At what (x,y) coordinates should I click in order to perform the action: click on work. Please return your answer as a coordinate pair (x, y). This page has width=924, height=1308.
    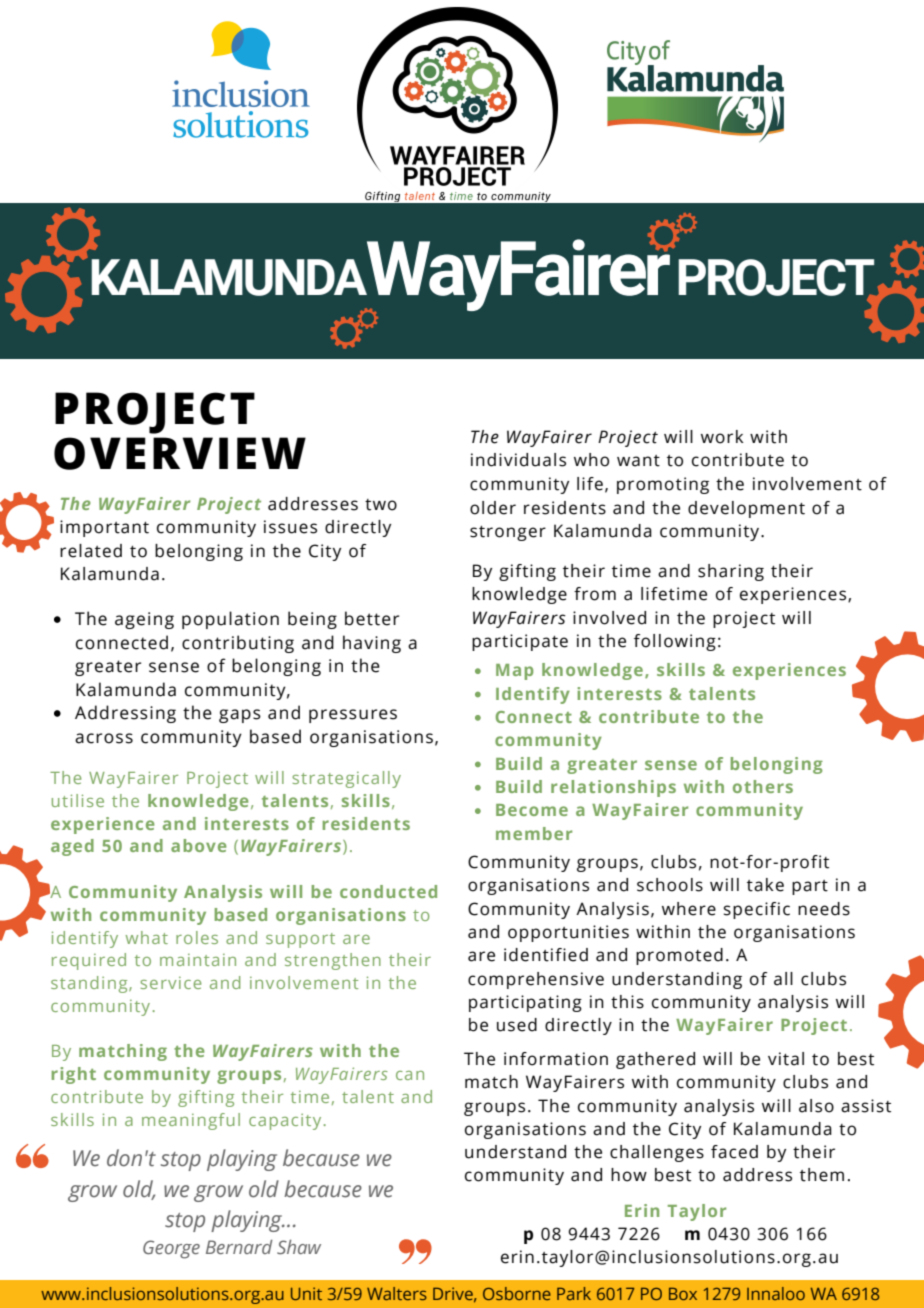
    Looking at the image, I should click on (722, 437).
